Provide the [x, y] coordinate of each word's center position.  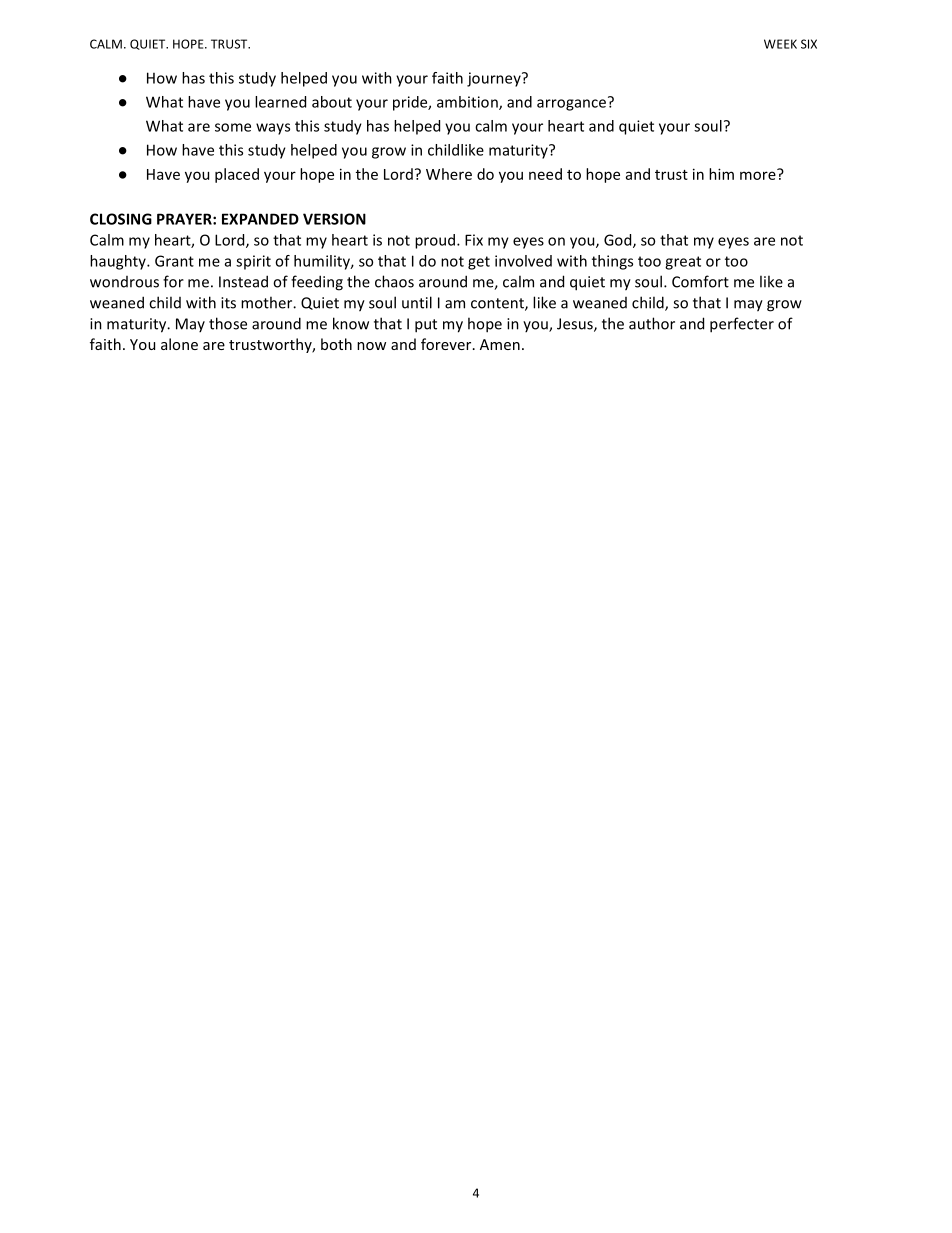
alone [179, 344]
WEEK [780, 44]
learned [280, 102]
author [652, 323]
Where [449, 174]
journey [495, 79]
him [721, 174]
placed [237, 175]
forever [447, 344]
